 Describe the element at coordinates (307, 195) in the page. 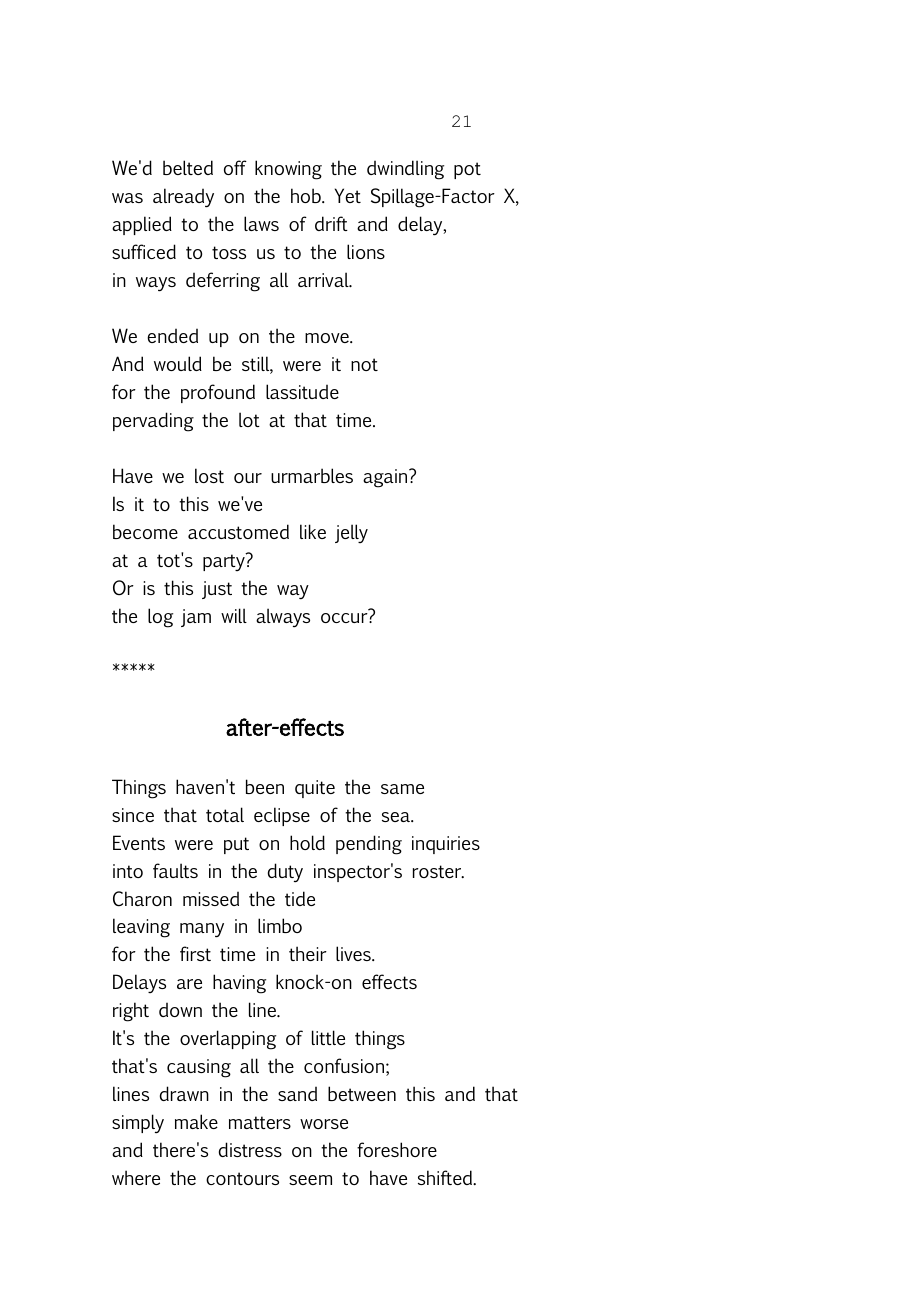

I see `hob` at that location.
